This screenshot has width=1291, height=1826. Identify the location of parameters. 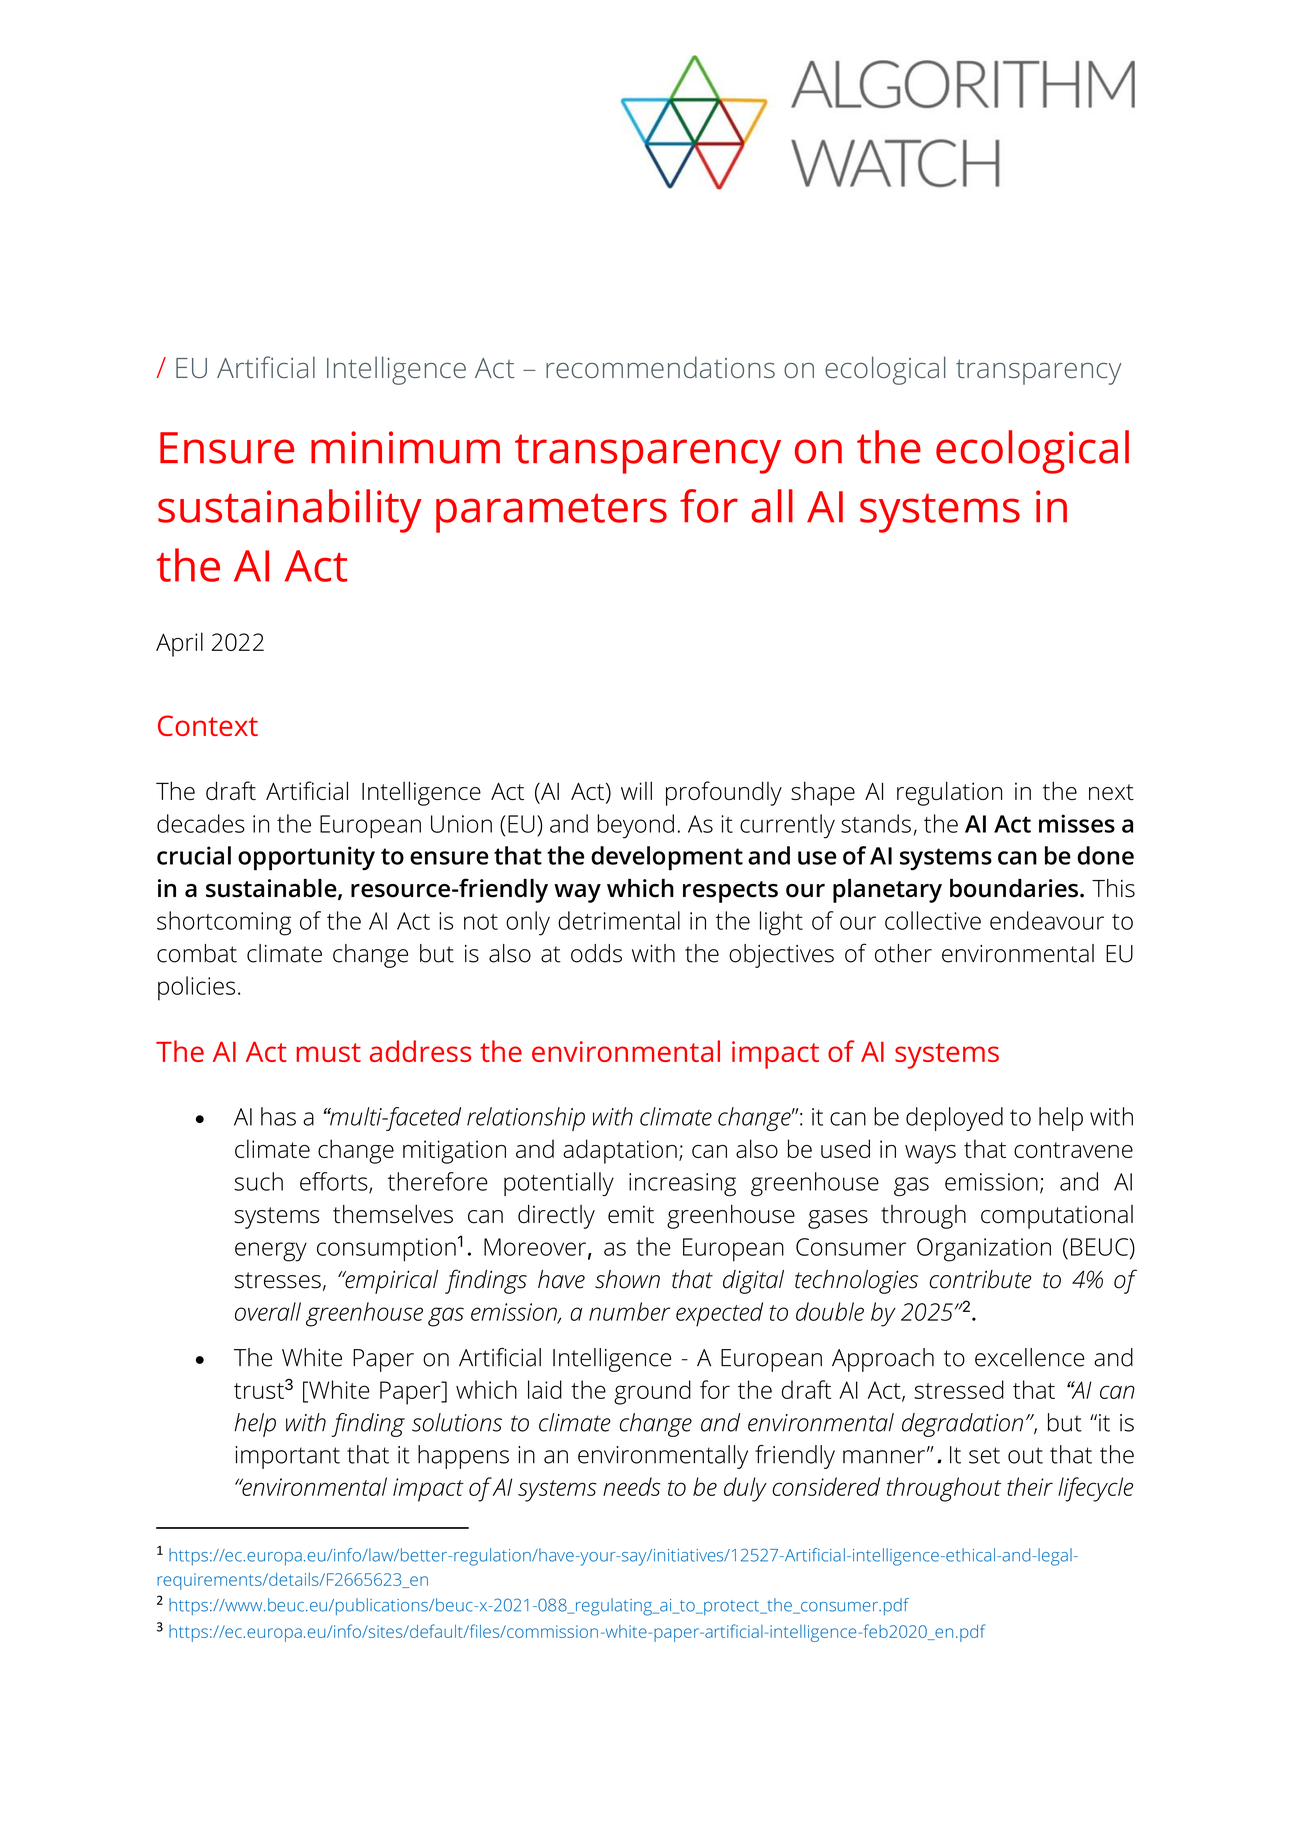
(551, 513).
